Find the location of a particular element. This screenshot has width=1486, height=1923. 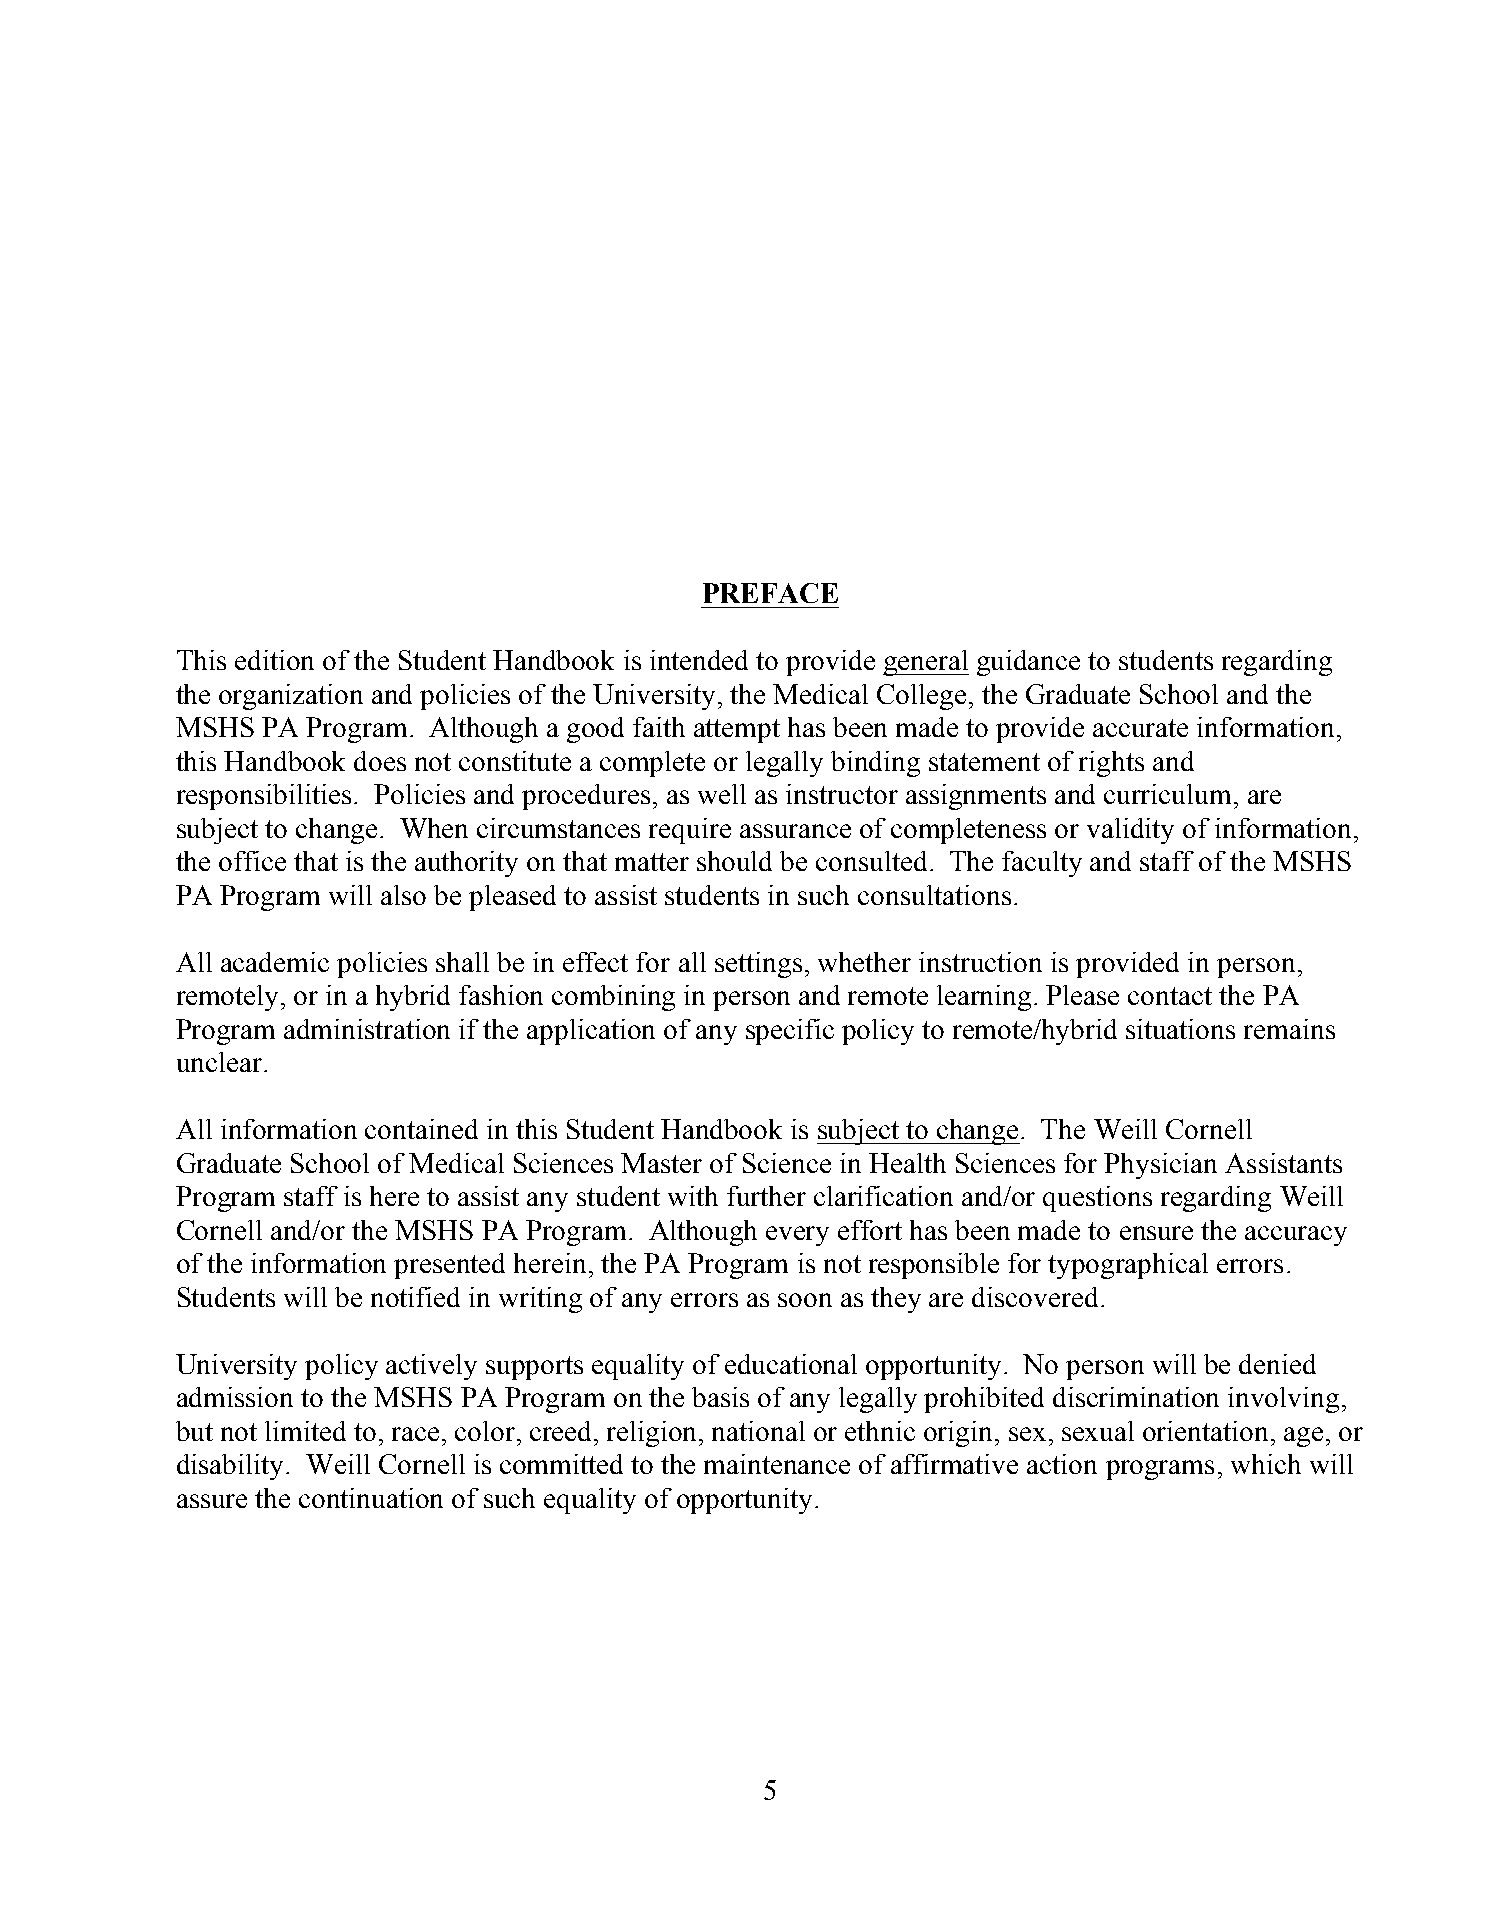

which is located at coordinates (1266, 1464).
